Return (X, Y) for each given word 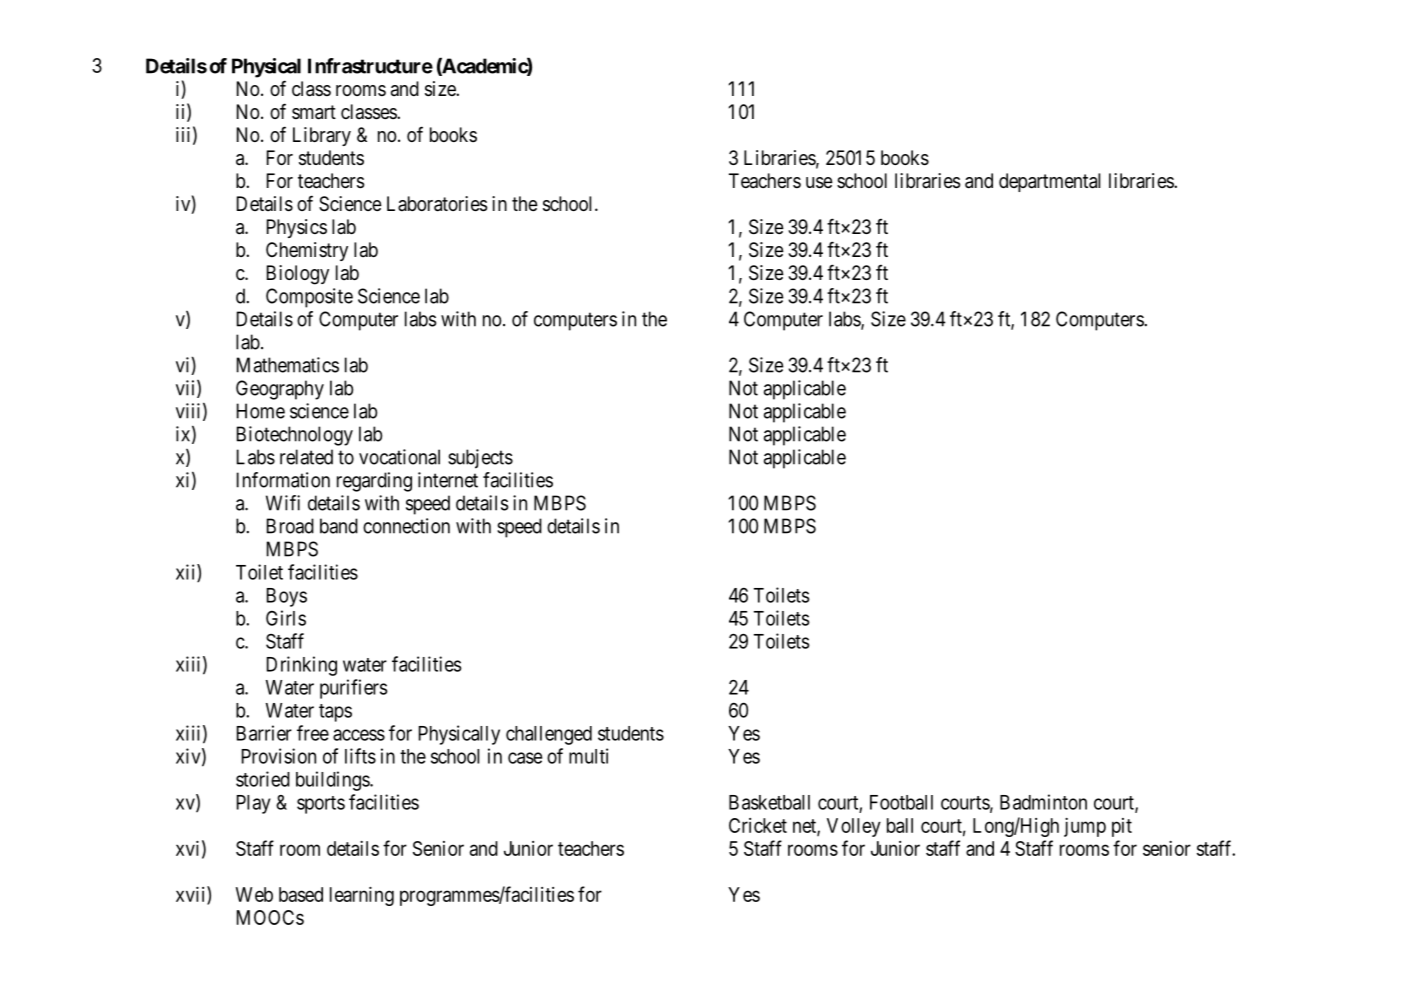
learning (362, 896)
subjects (480, 459)
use (819, 183)
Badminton (1043, 802)
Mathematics (288, 365)
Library (322, 136)
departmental (1049, 182)
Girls (286, 618)
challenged (549, 735)
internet (448, 480)
